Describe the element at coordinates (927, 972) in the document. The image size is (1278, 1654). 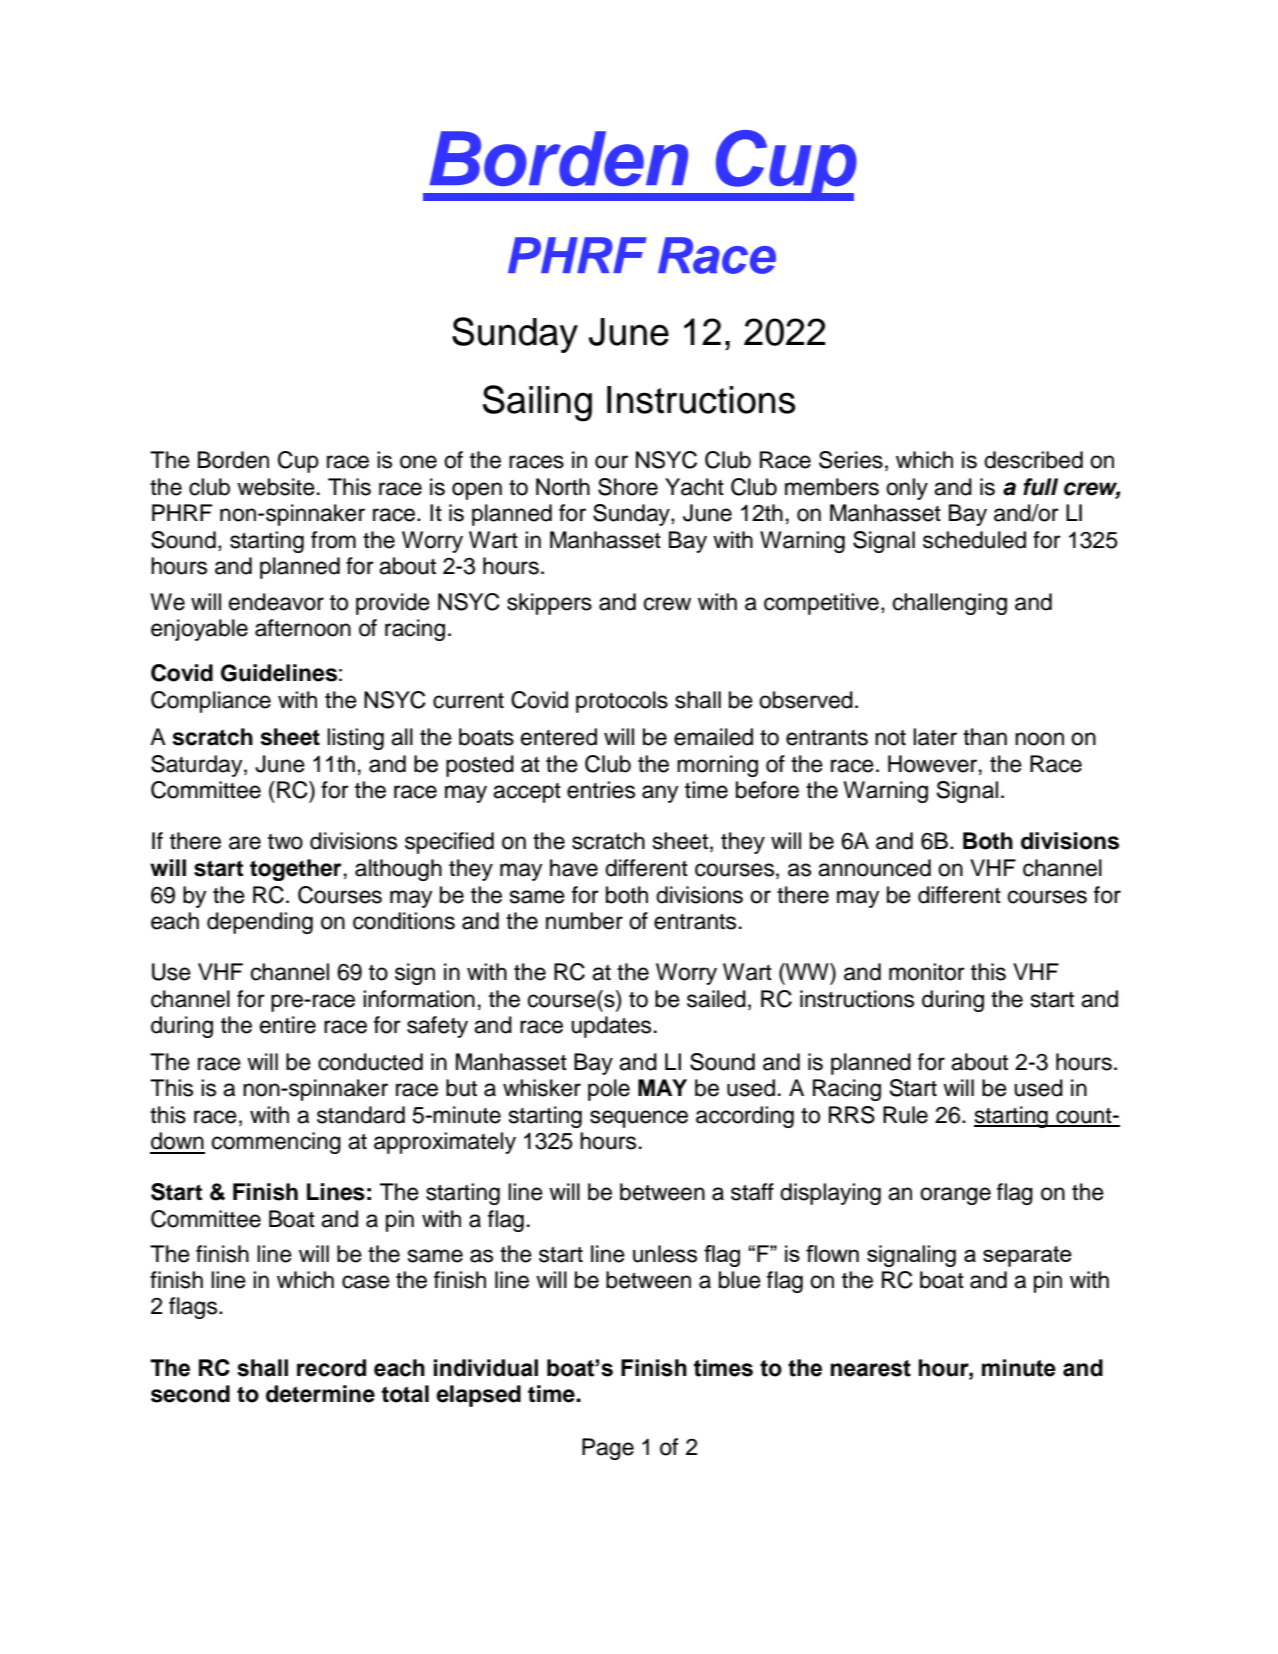
I see `monitor` at that location.
